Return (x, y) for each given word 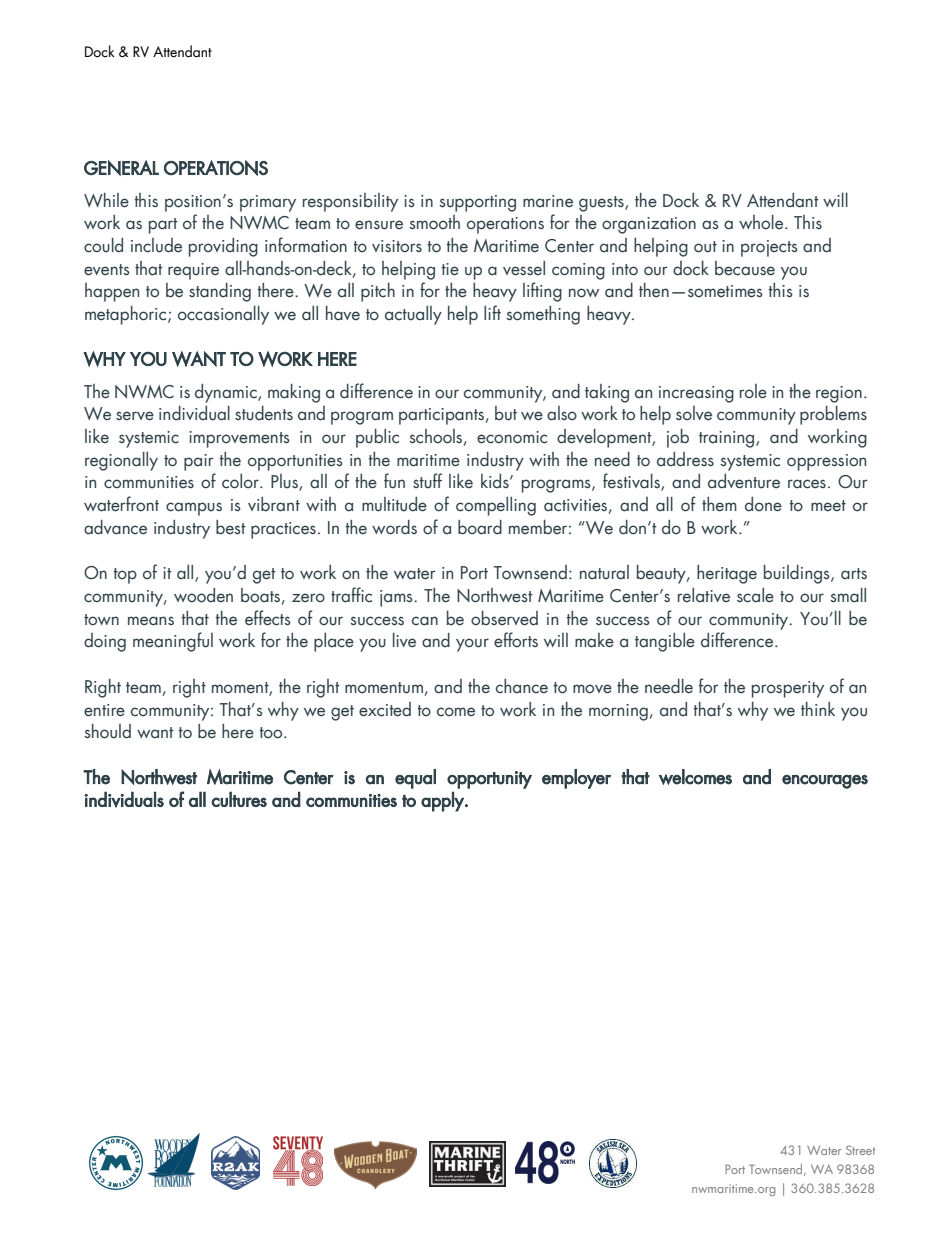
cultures (239, 799)
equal (415, 779)
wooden (203, 595)
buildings (798, 574)
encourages (825, 782)
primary (268, 203)
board (480, 527)
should (107, 731)
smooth (434, 222)
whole (762, 222)
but (506, 413)
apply (443, 801)
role (753, 391)
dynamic (227, 393)
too (272, 733)
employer (576, 779)
